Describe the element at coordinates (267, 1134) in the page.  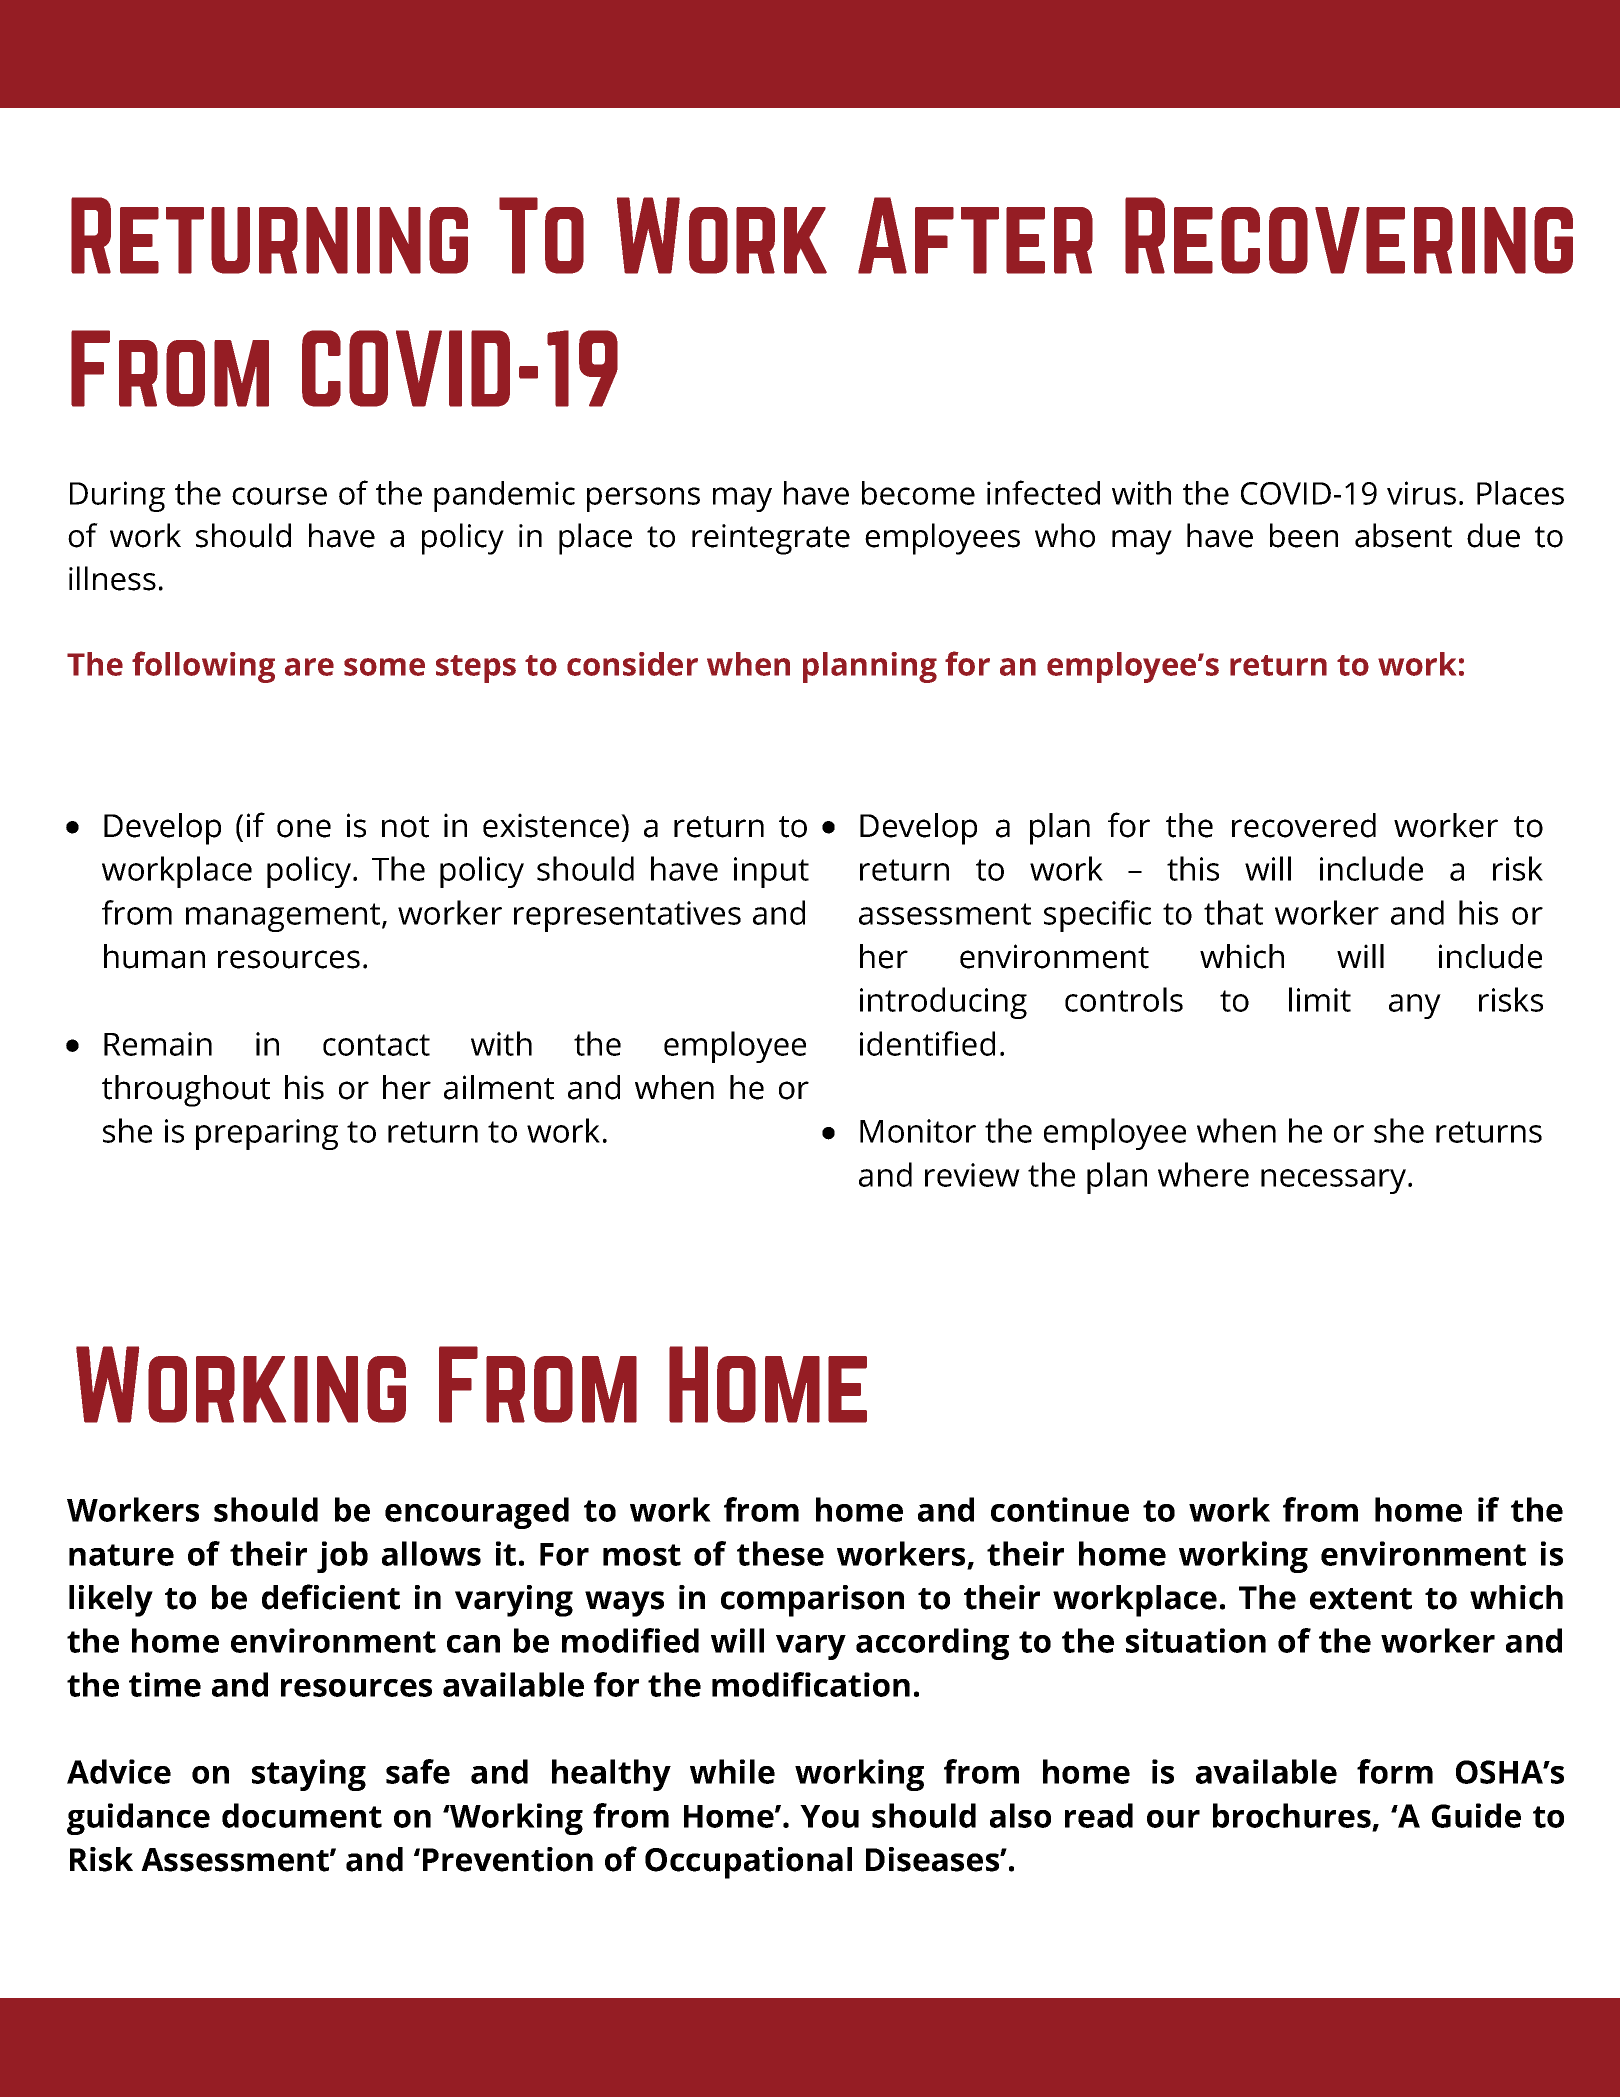
I see `preparing` at that location.
